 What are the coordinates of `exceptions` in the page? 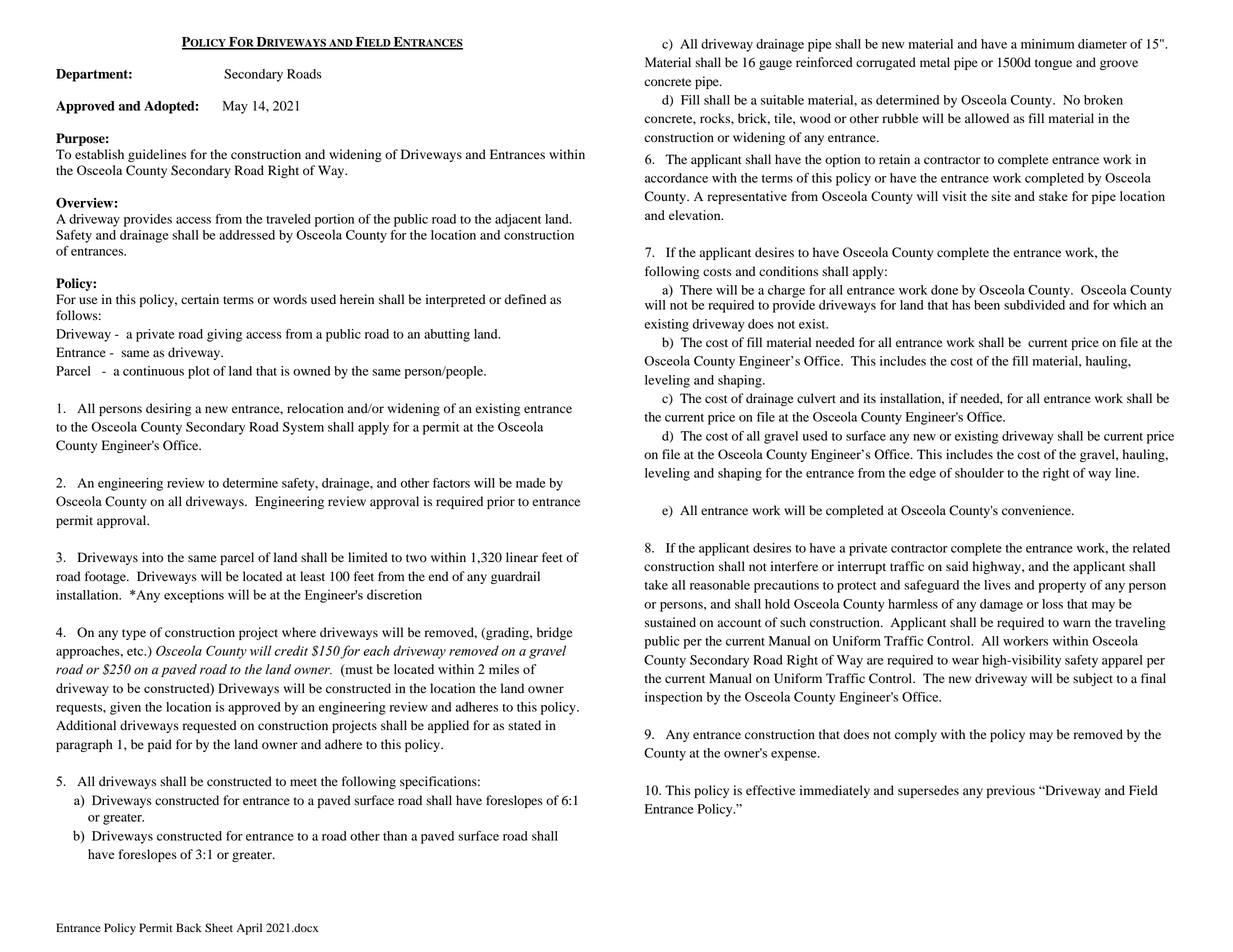 It's located at (194, 596).
